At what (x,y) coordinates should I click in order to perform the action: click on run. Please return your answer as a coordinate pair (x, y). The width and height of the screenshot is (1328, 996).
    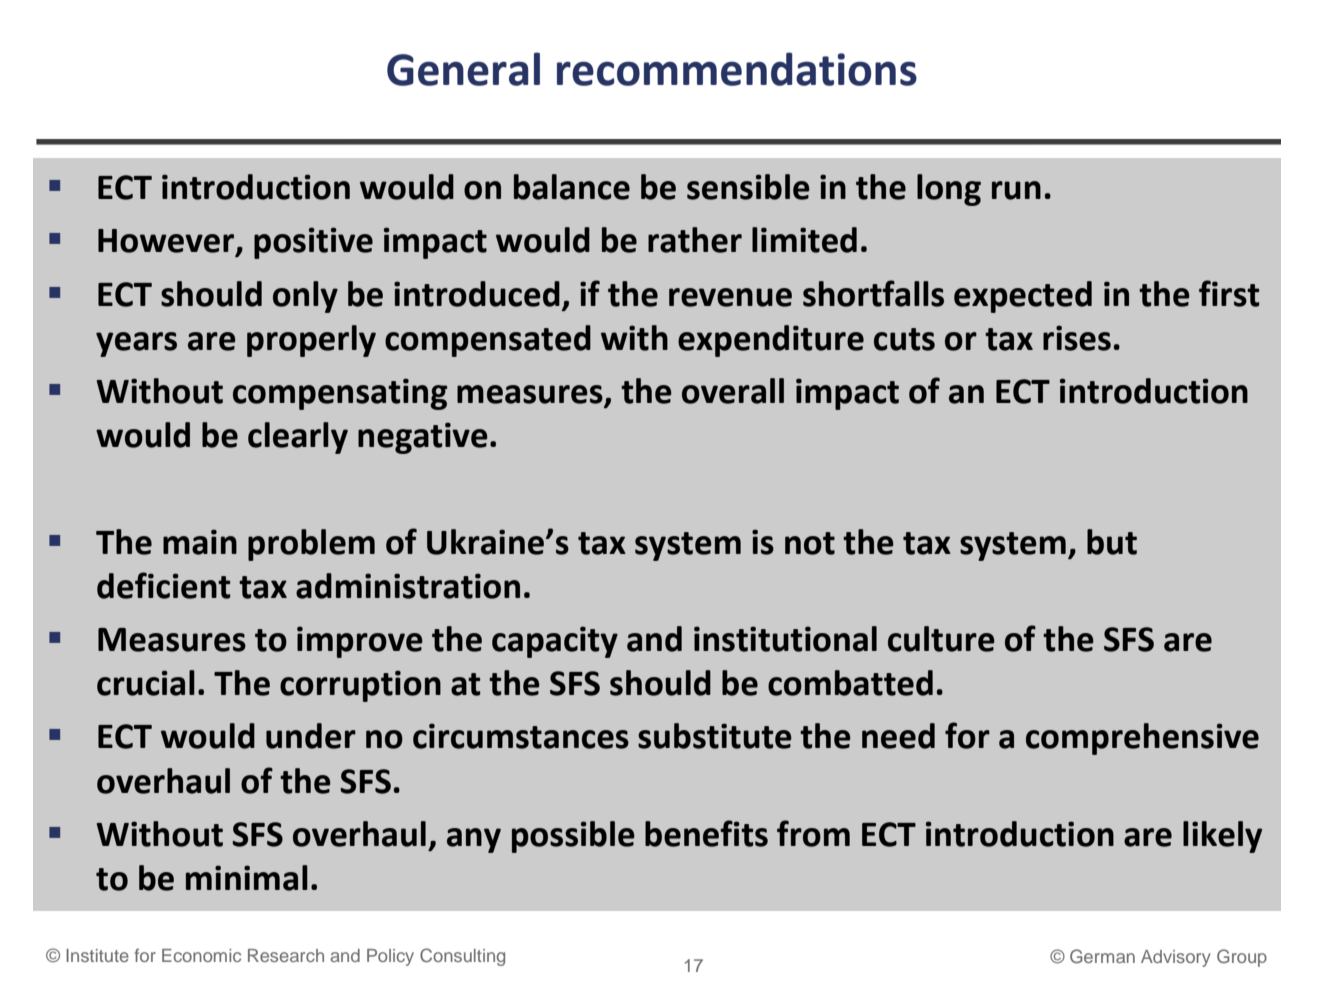
    Looking at the image, I should click on (1016, 190).
